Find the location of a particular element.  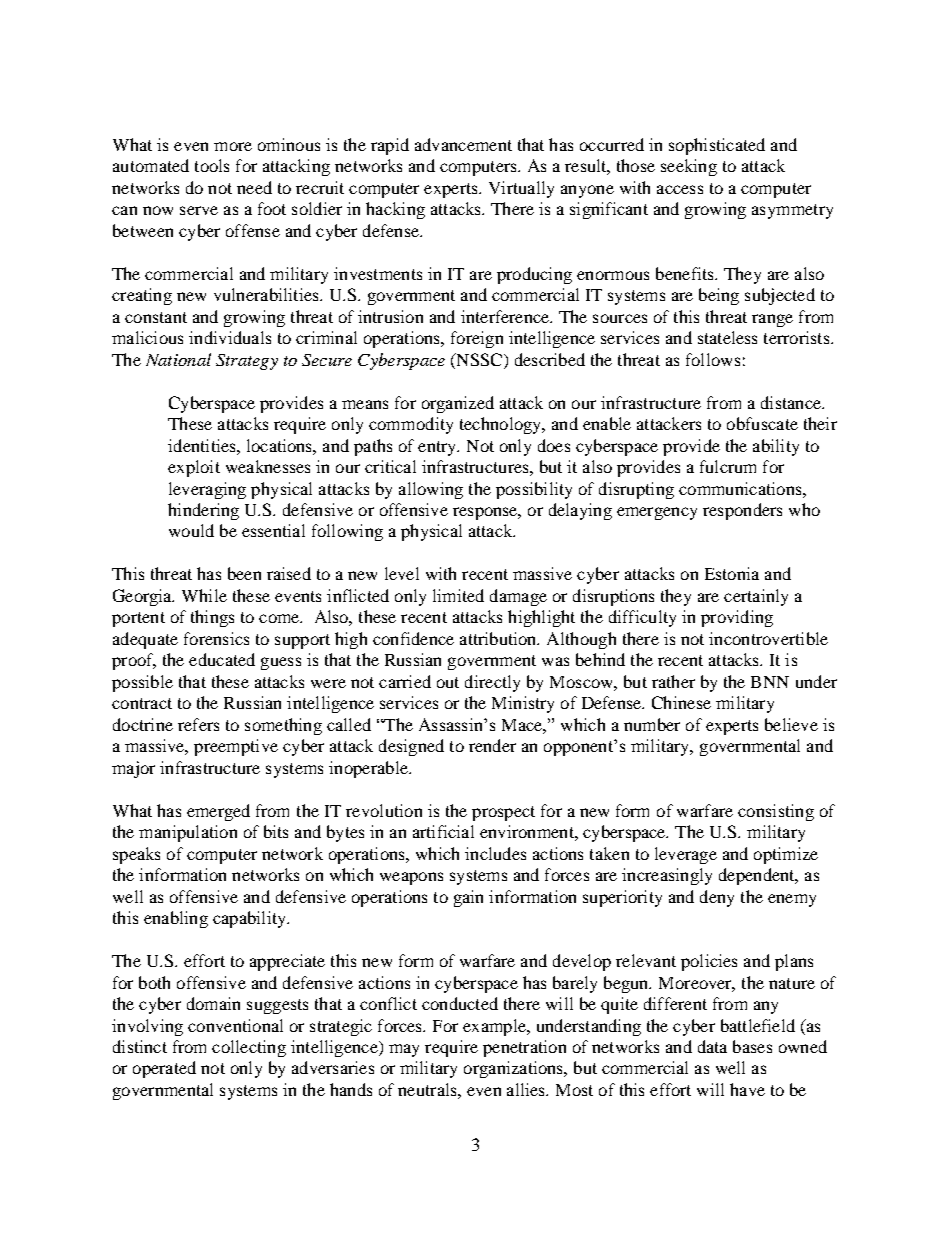

entry is located at coordinates (438, 448).
